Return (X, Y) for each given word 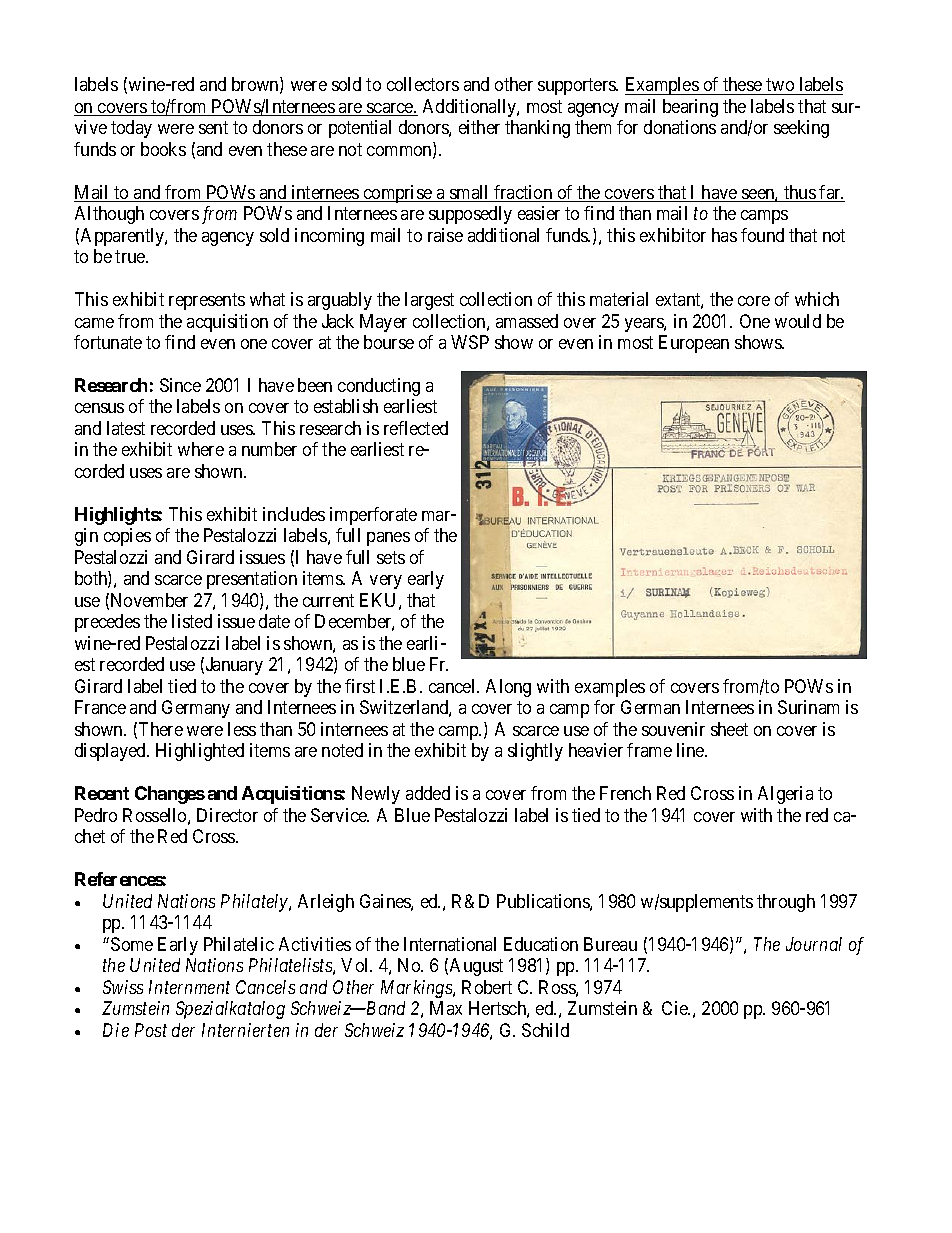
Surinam (808, 707)
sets (391, 557)
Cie (676, 1008)
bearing (690, 108)
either (479, 127)
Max (446, 1008)
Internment (189, 987)
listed (192, 621)
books (163, 149)
